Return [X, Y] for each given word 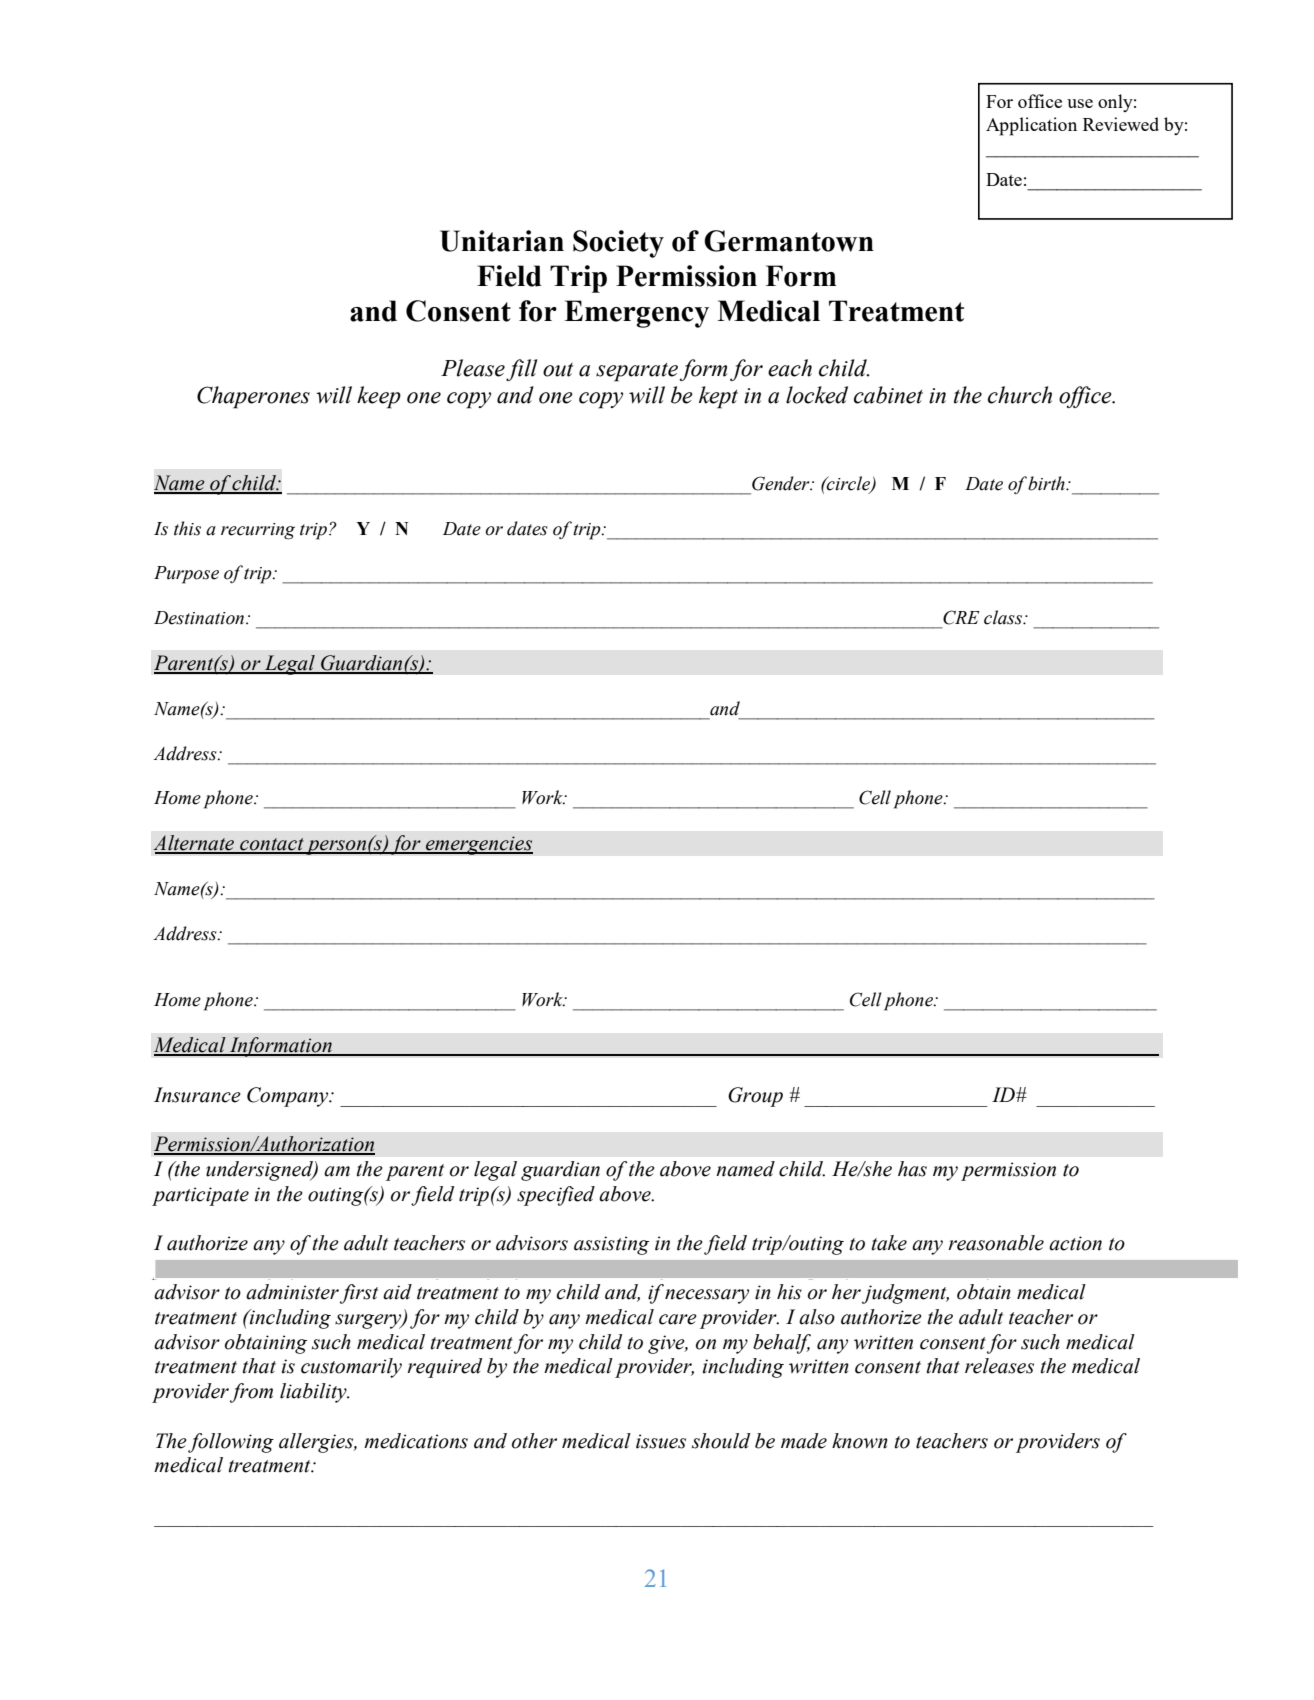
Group [755, 1097]
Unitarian [502, 241]
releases [999, 1366]
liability [314, 1393]
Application [1031, 126]
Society [618, 244]
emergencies [478, 845]
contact [272, 845]
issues [661, 1441]
